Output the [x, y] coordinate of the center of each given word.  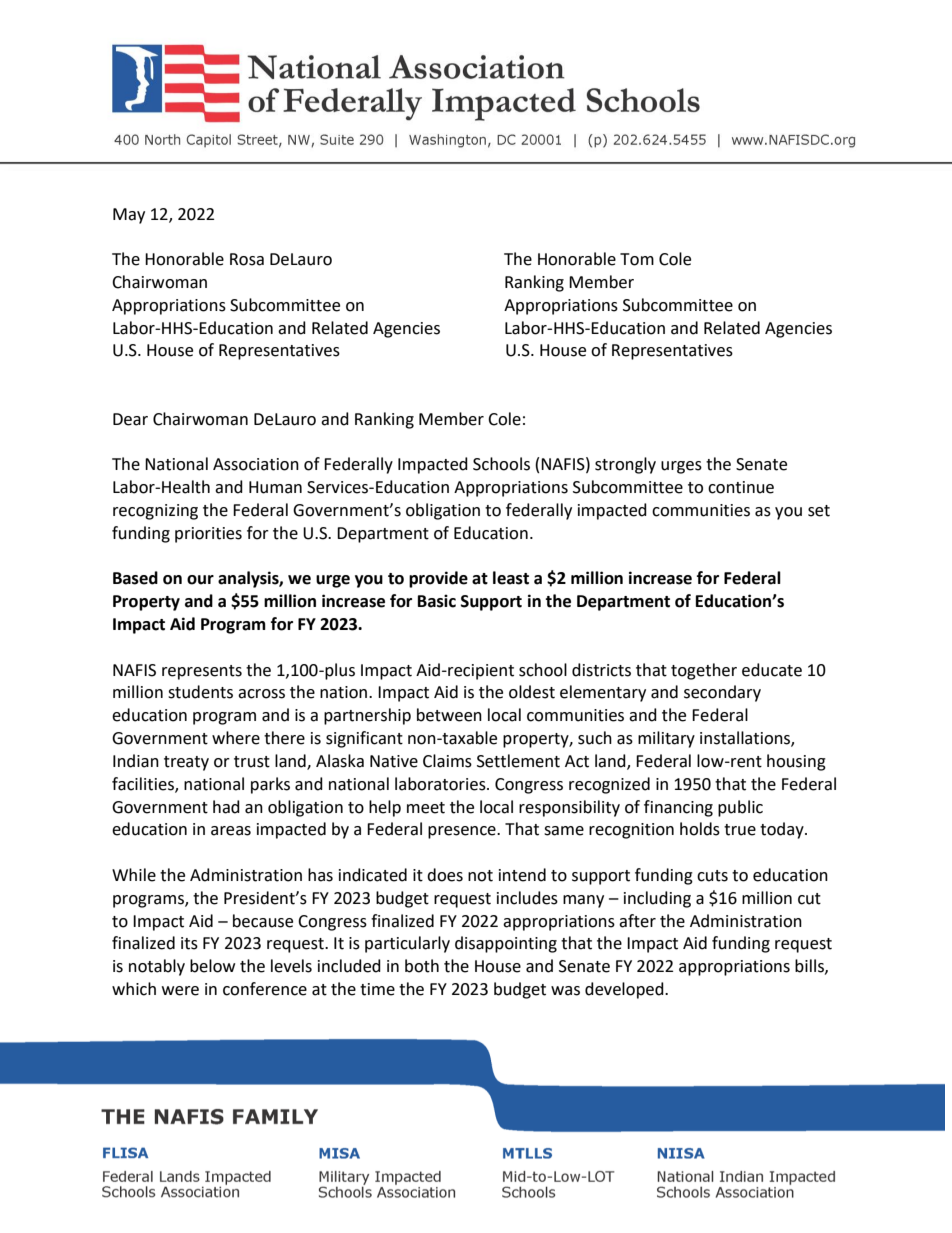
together [704, 671]
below [212, 966]
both [422, 966]
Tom [637, 259]
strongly [625, 465]
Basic [437, 601]
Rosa [247, 259]
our [200, 580]
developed [625, 990]
